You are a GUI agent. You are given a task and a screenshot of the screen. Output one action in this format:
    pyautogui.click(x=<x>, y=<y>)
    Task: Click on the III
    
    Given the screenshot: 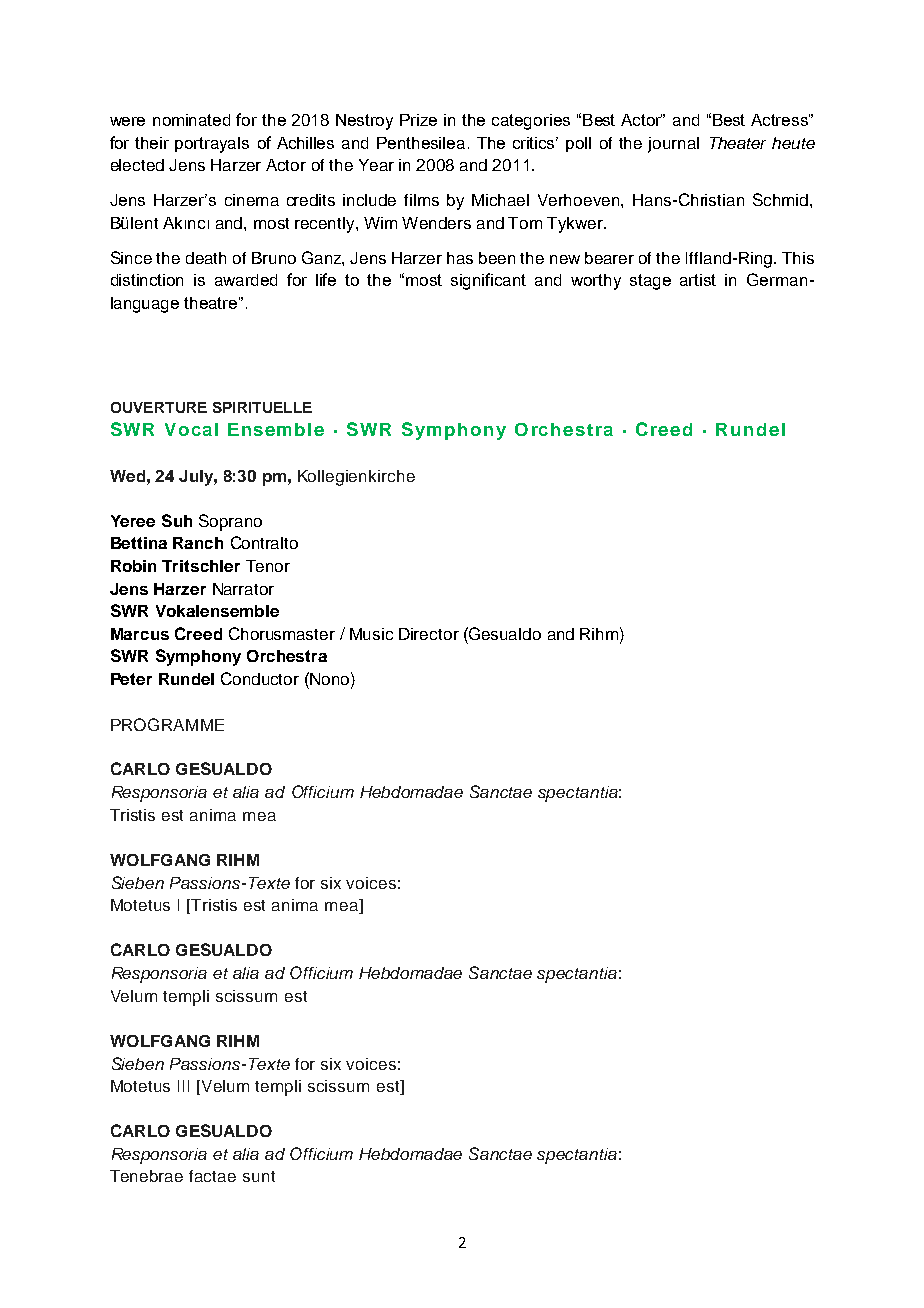 What is the action you would take?
    pyautogui.click(x=183, y=1086)
